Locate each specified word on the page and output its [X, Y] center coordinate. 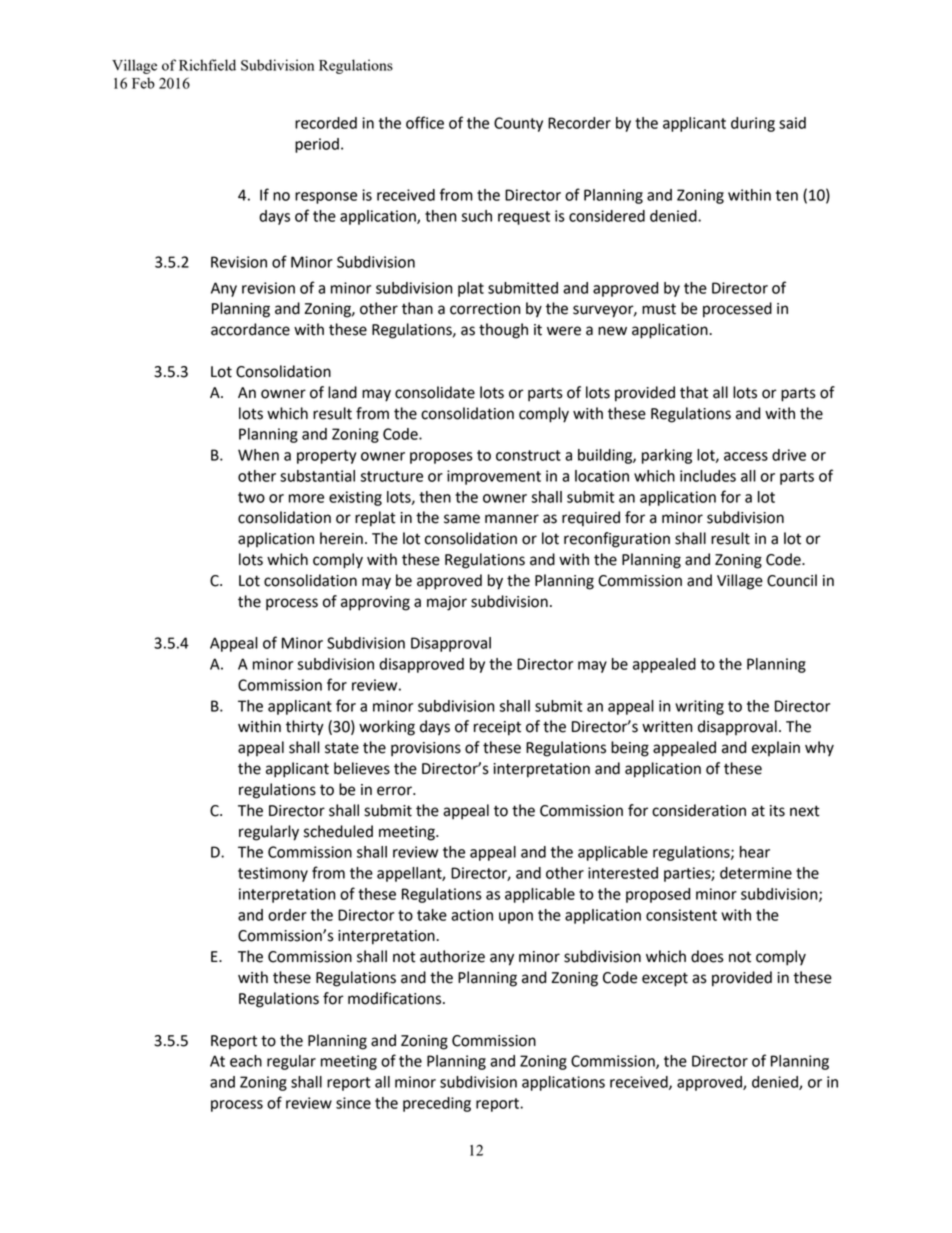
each [246, 1061]
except [665, 979]
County [518, 124]
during [753, 124]
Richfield [207, 65]
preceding [437, 1104]
